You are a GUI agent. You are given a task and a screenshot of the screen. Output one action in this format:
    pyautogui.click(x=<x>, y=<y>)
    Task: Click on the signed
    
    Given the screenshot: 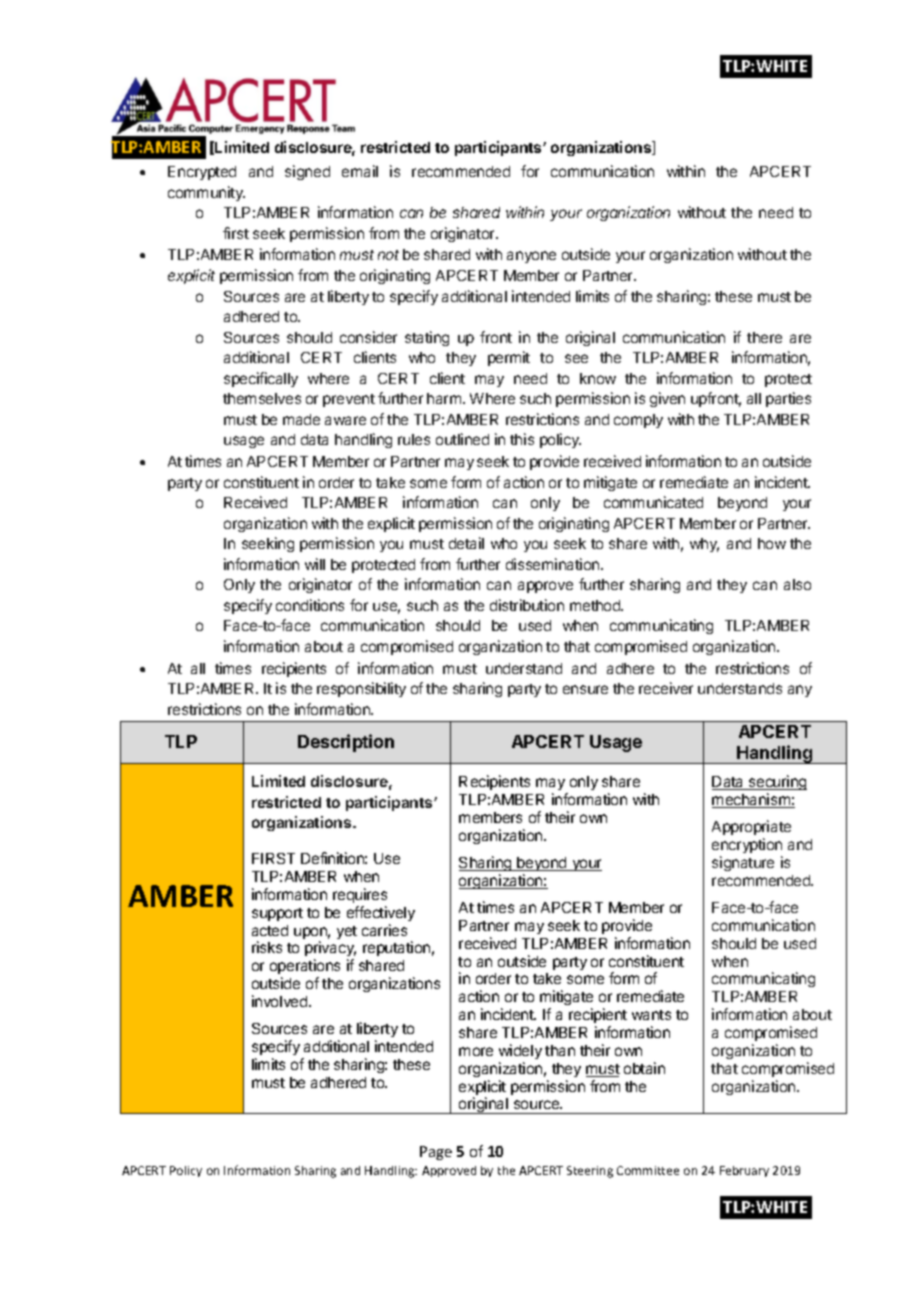 What is the action you would take?
    pyautogui.click(x=307, y=172)
